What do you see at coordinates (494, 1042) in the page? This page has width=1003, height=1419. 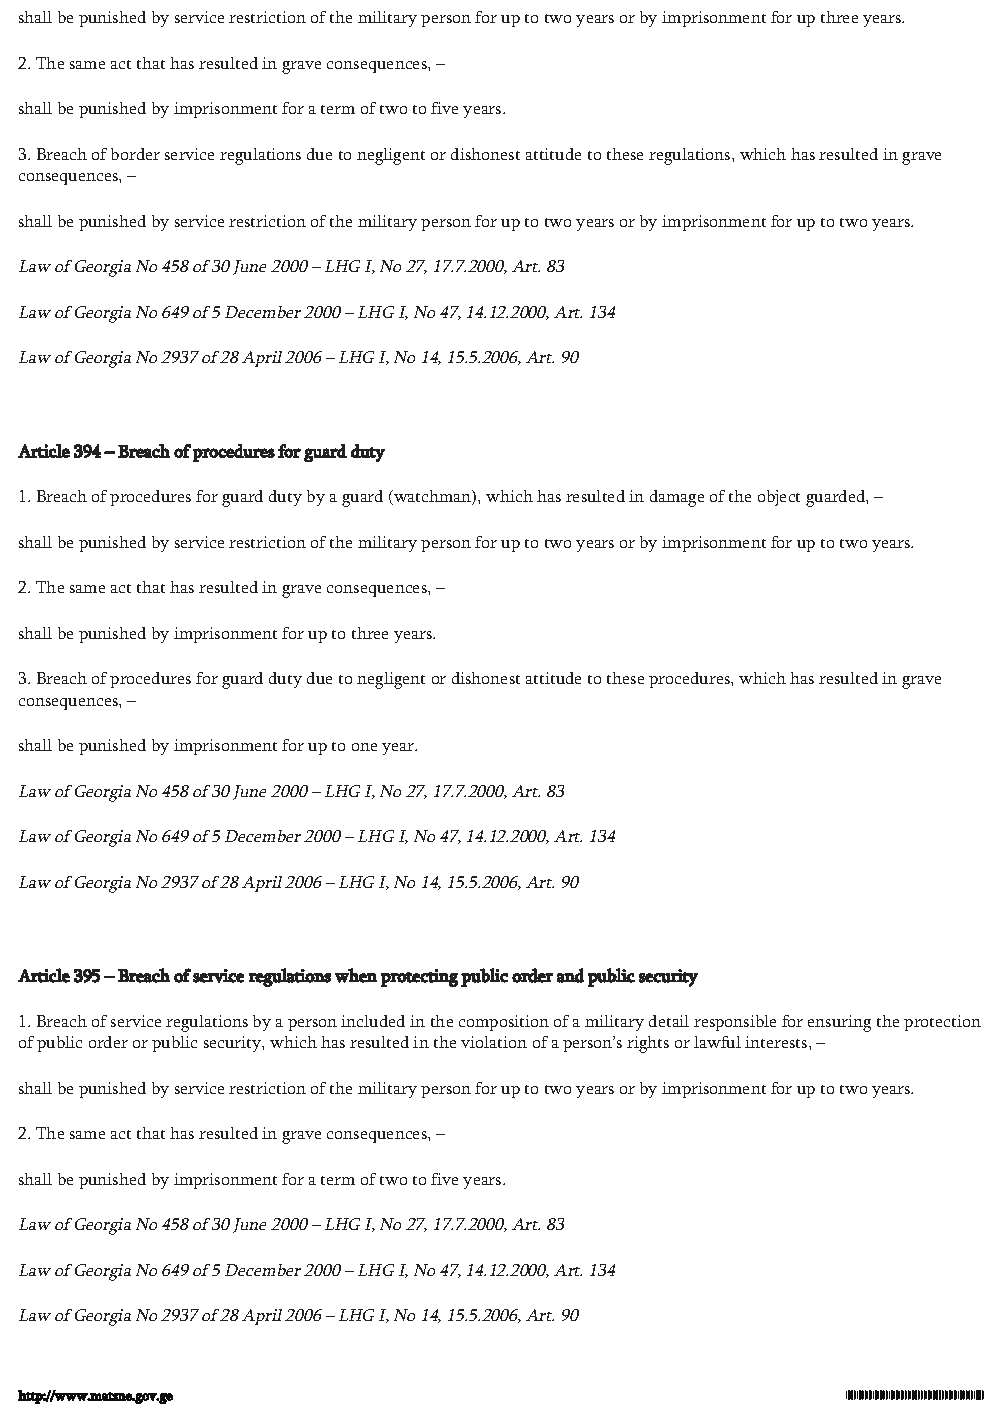 I see `violation` at bounding box center [494, 1042].
